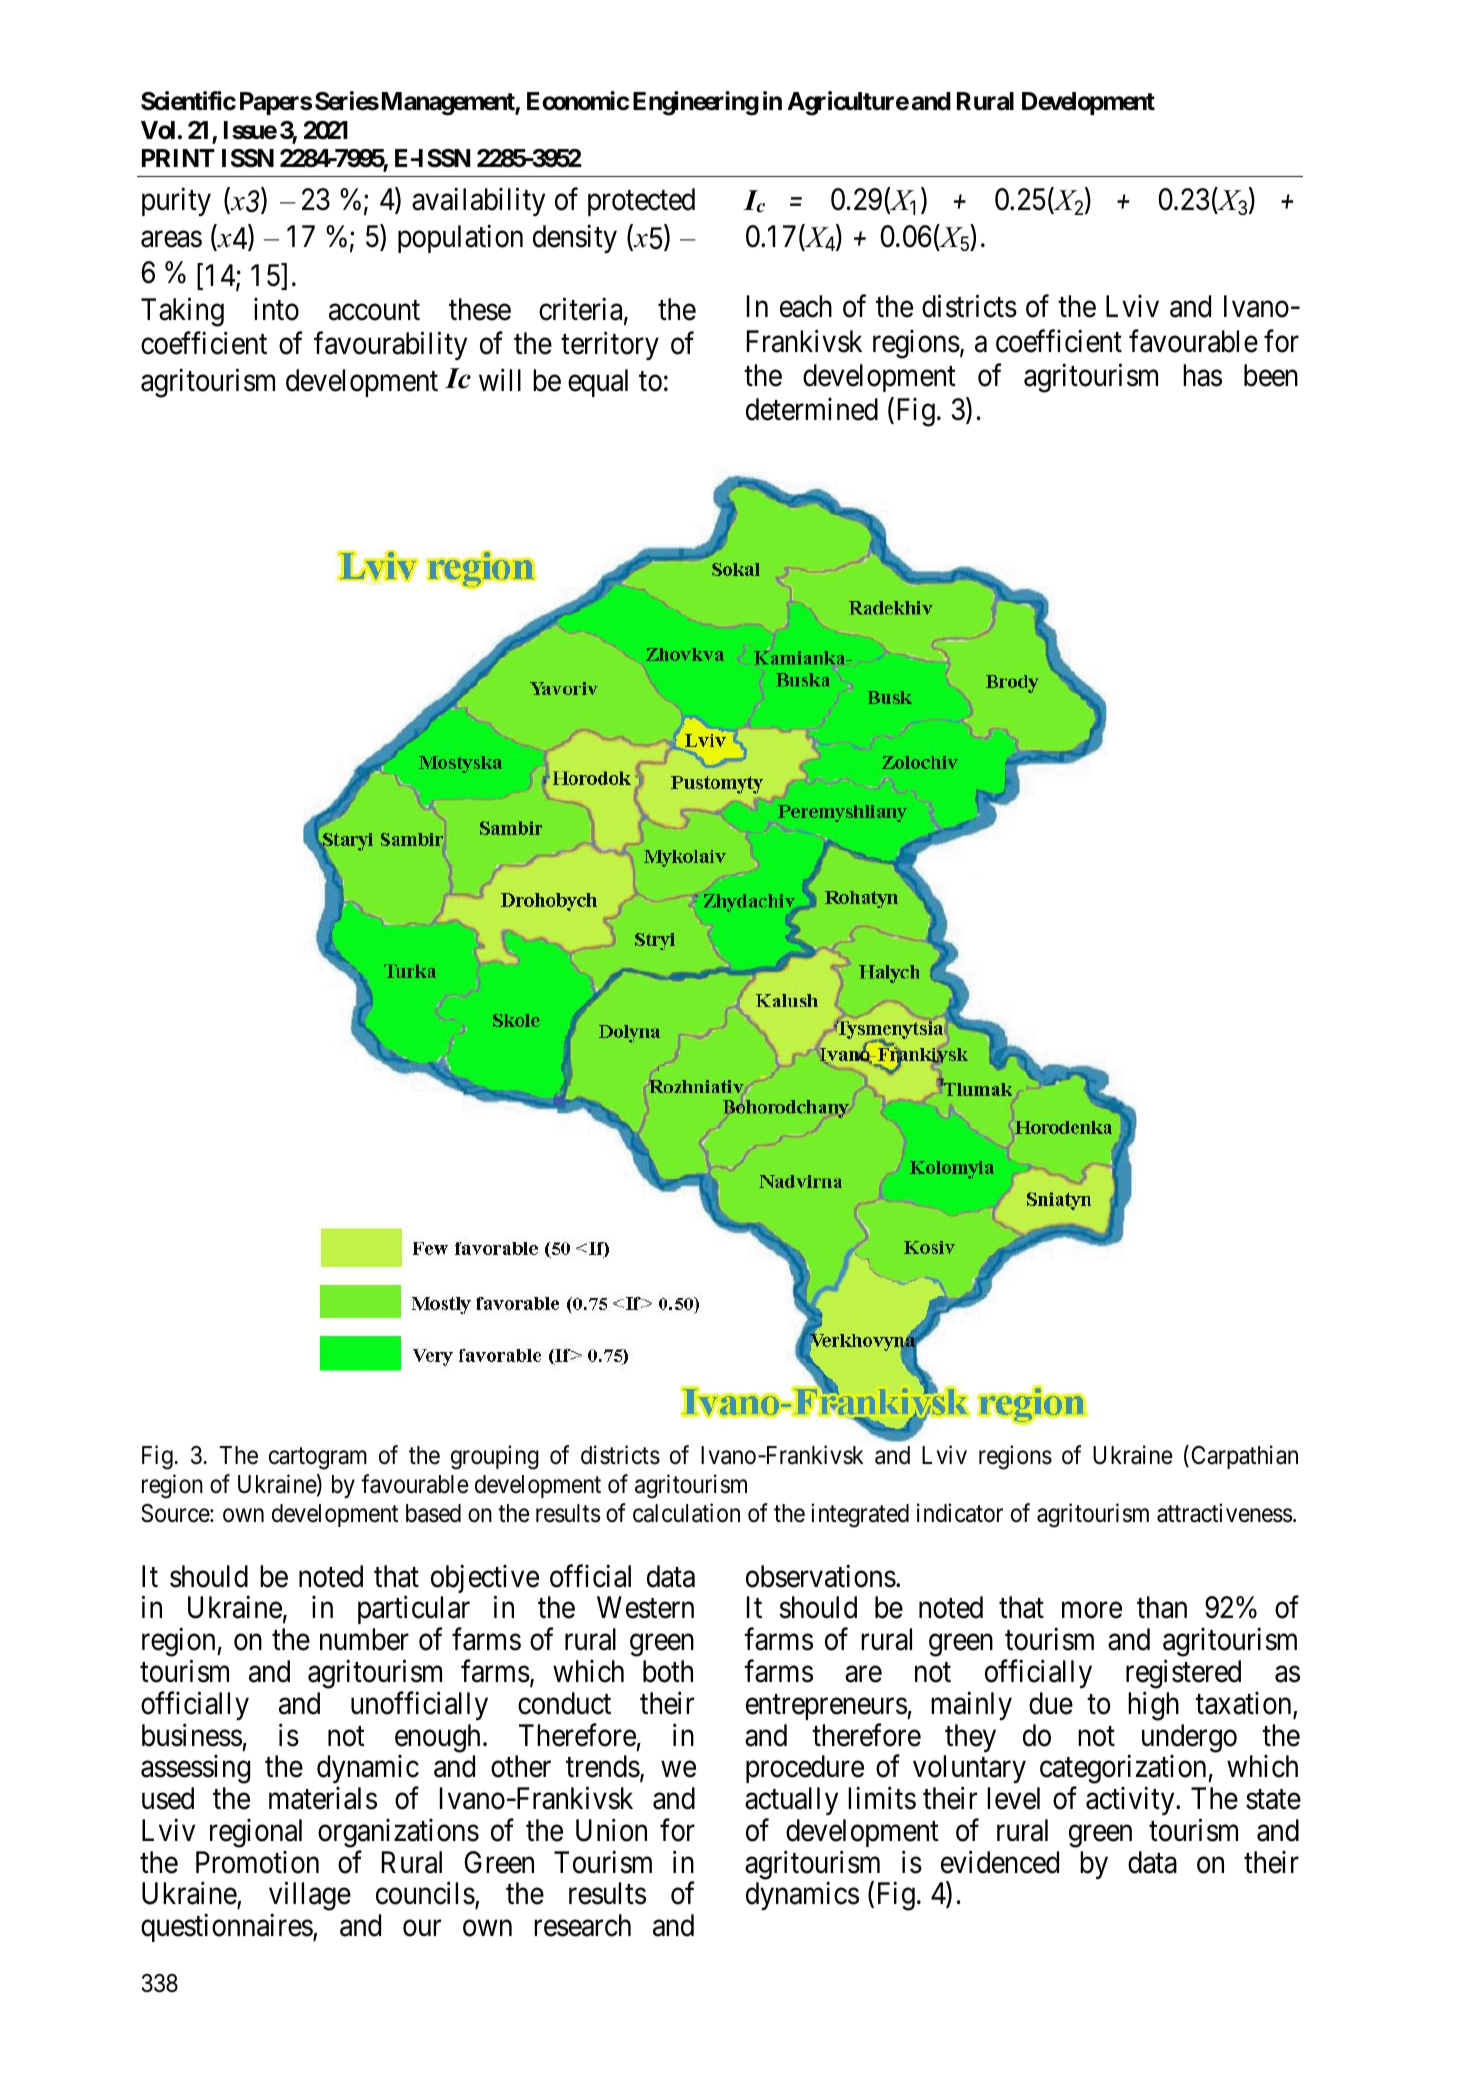 This screenshot has width=1475, height=2086. I want to click on village, so click(310, 1898).
